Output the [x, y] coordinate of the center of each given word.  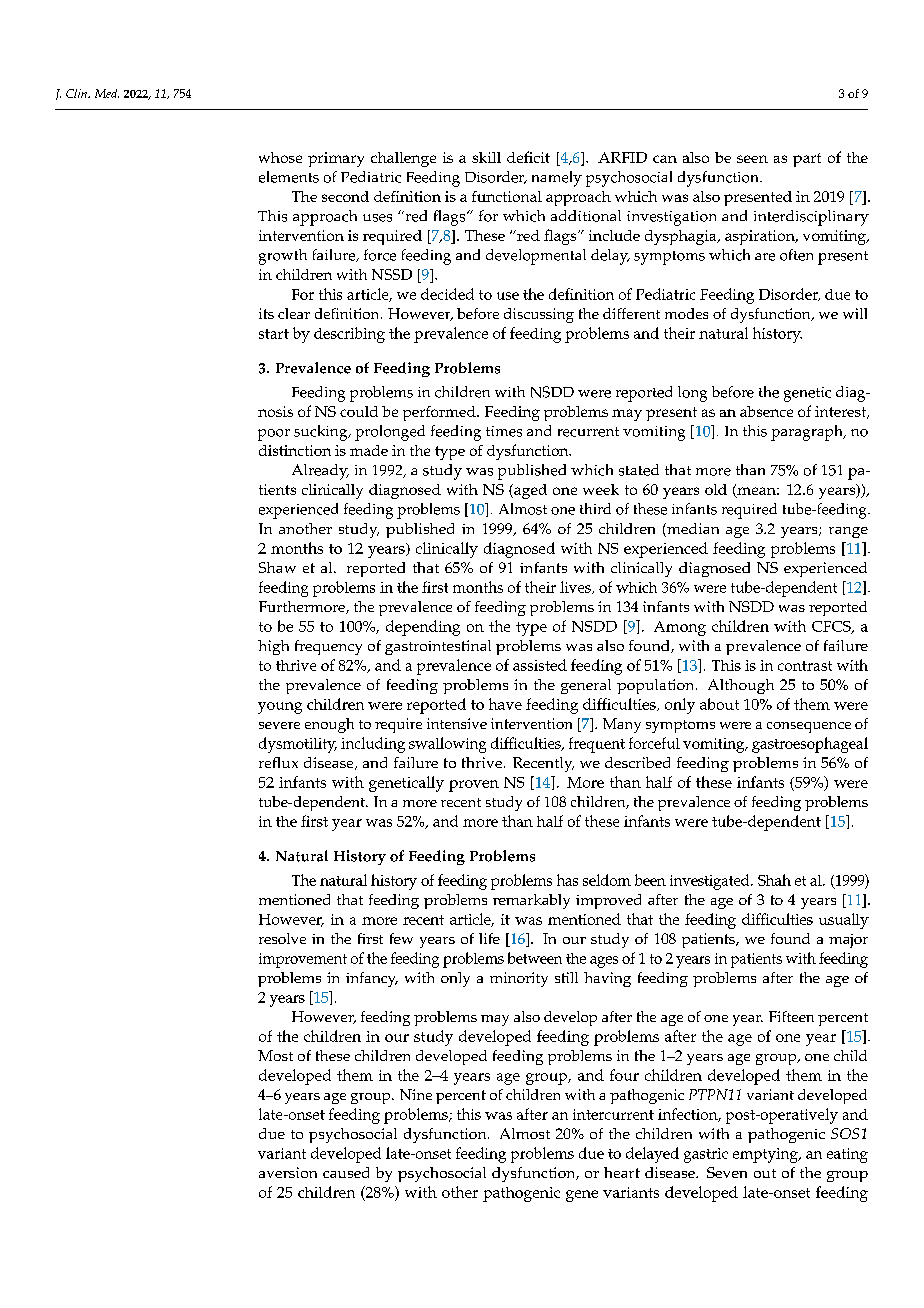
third [595, 508]
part [807, 160]
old [716, 489]
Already [320, 472]
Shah [774, 880]
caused [346, 1172]
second [345, 196]
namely [557, 179]
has [567, 880]
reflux [278, 762]
